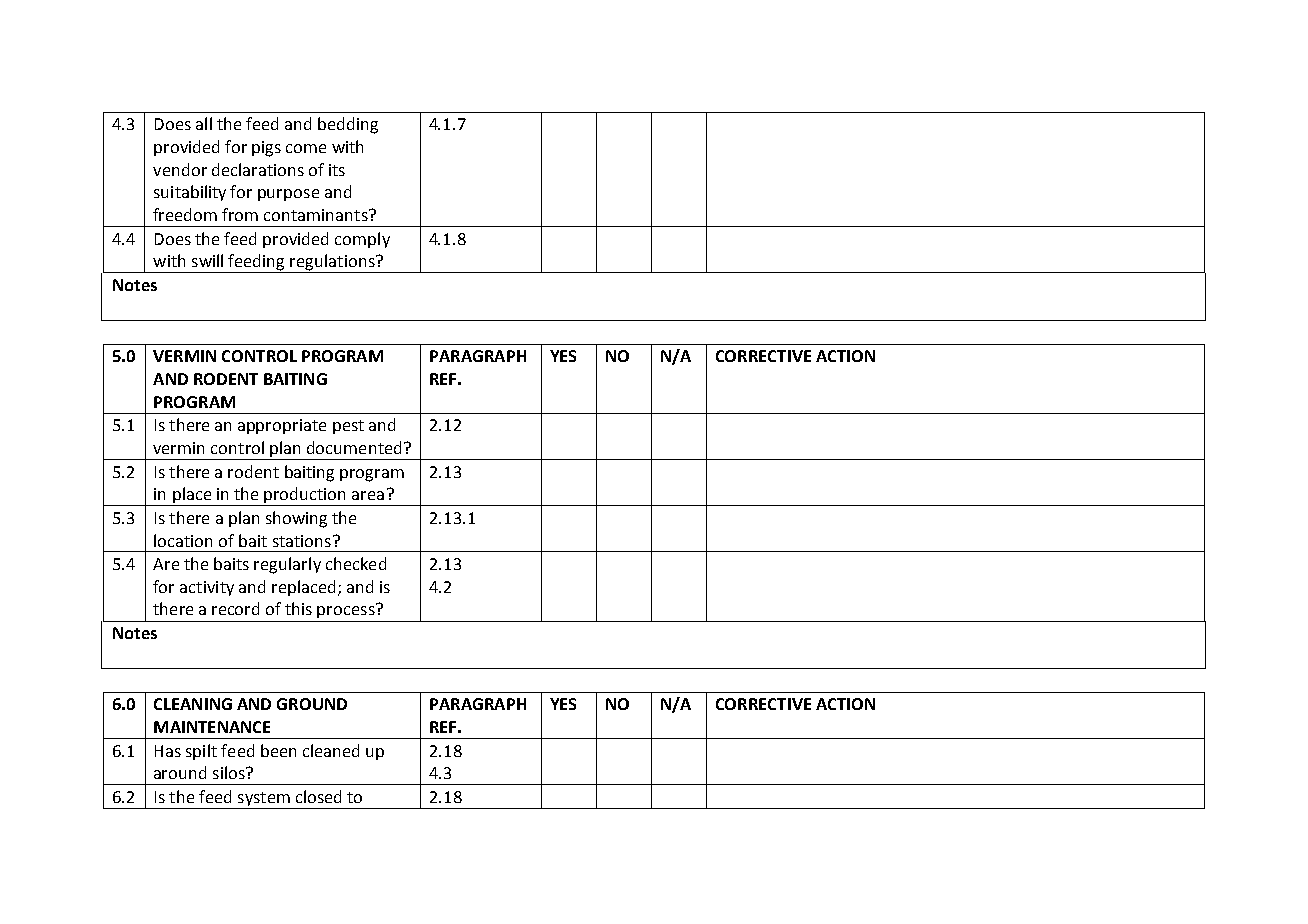  Describe the element at coordinates (266, 149) in the image. I see `pigs` at that location.
